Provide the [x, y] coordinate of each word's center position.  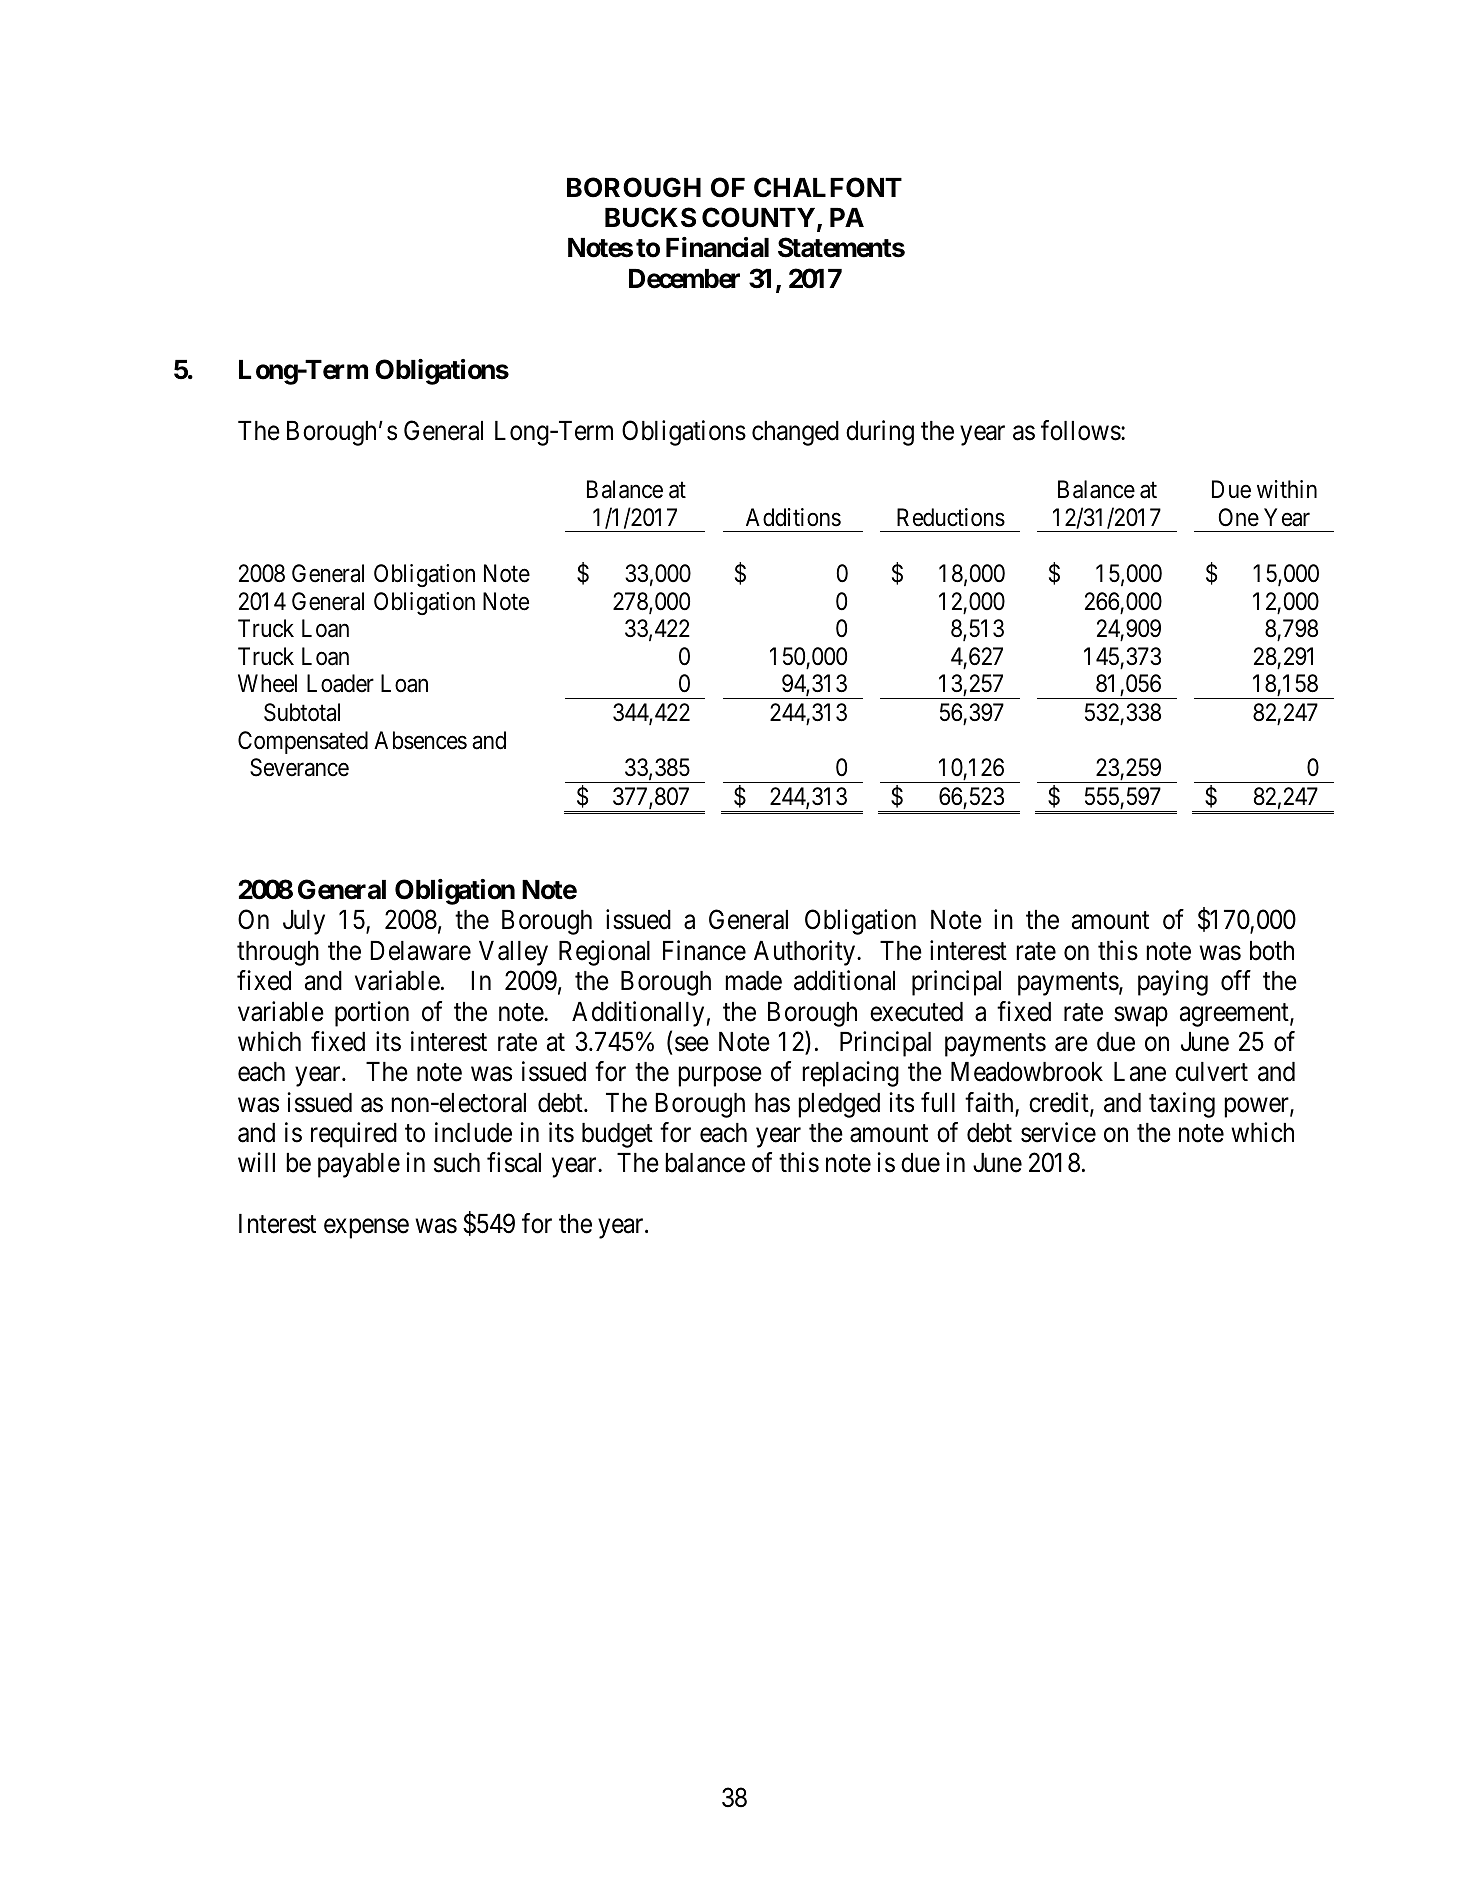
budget [617, 1135]
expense [366, 1229]
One [1238, 517]
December [684, 279]
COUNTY [758, 217]
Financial [717, 247]
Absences [420, 740]
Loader [340, 683]
